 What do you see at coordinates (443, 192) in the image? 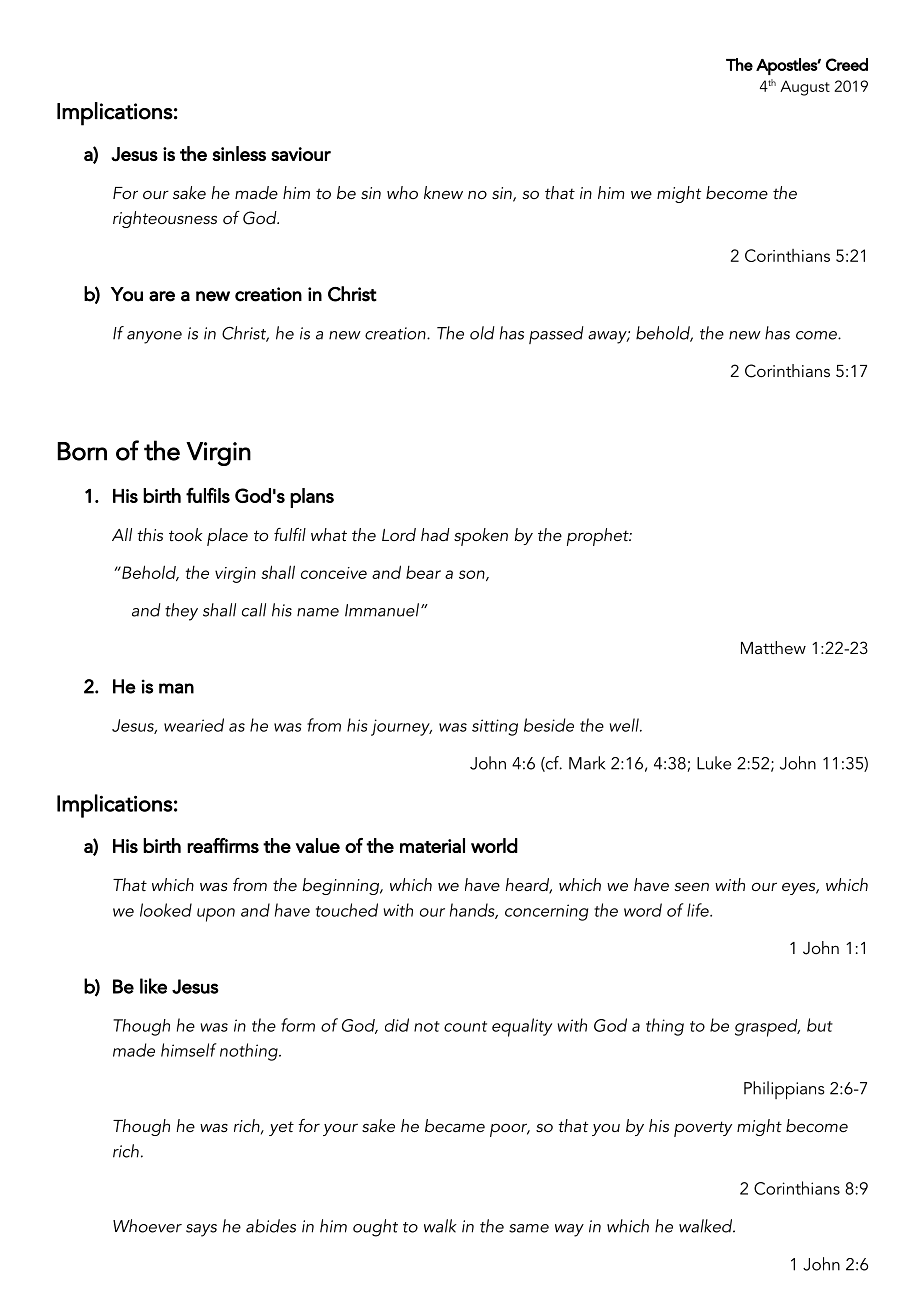
I see `knew` at bounding box center [443, 192].
